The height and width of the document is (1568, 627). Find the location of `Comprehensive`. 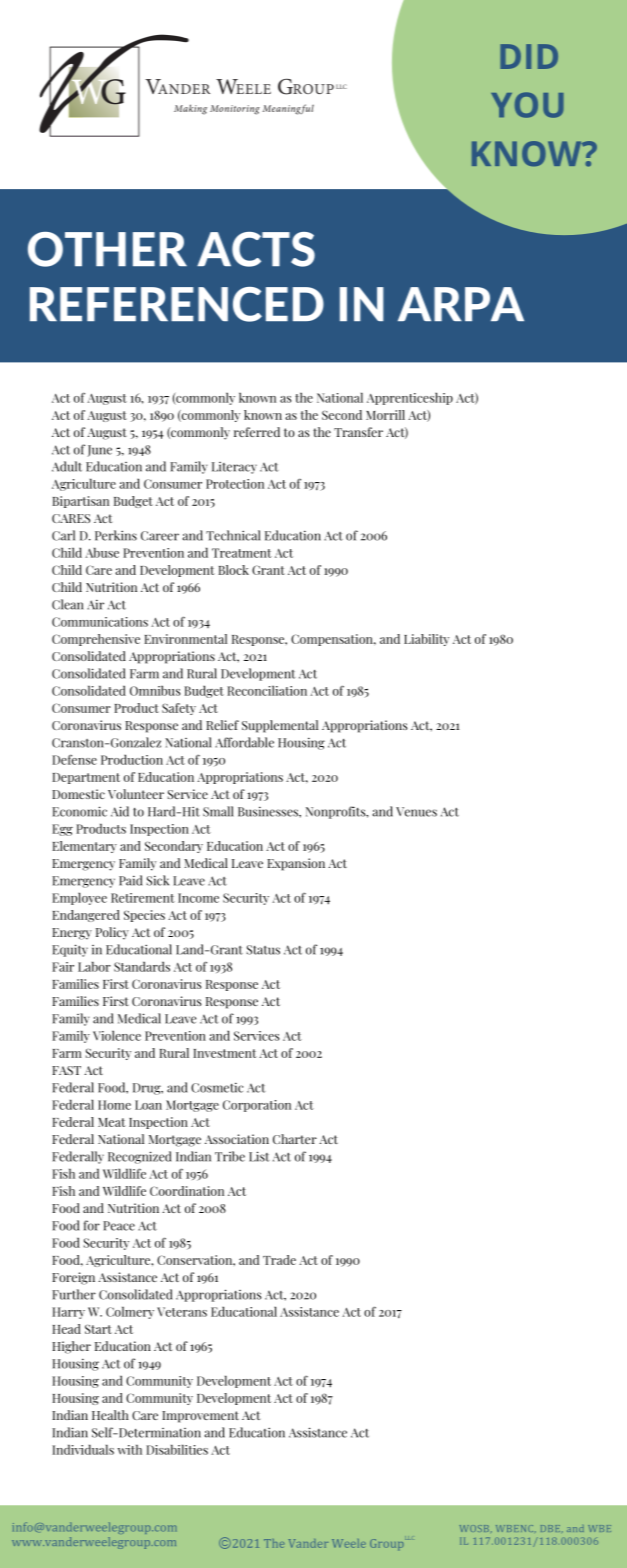

Comprehensive is located at coordinates (96, 640).
